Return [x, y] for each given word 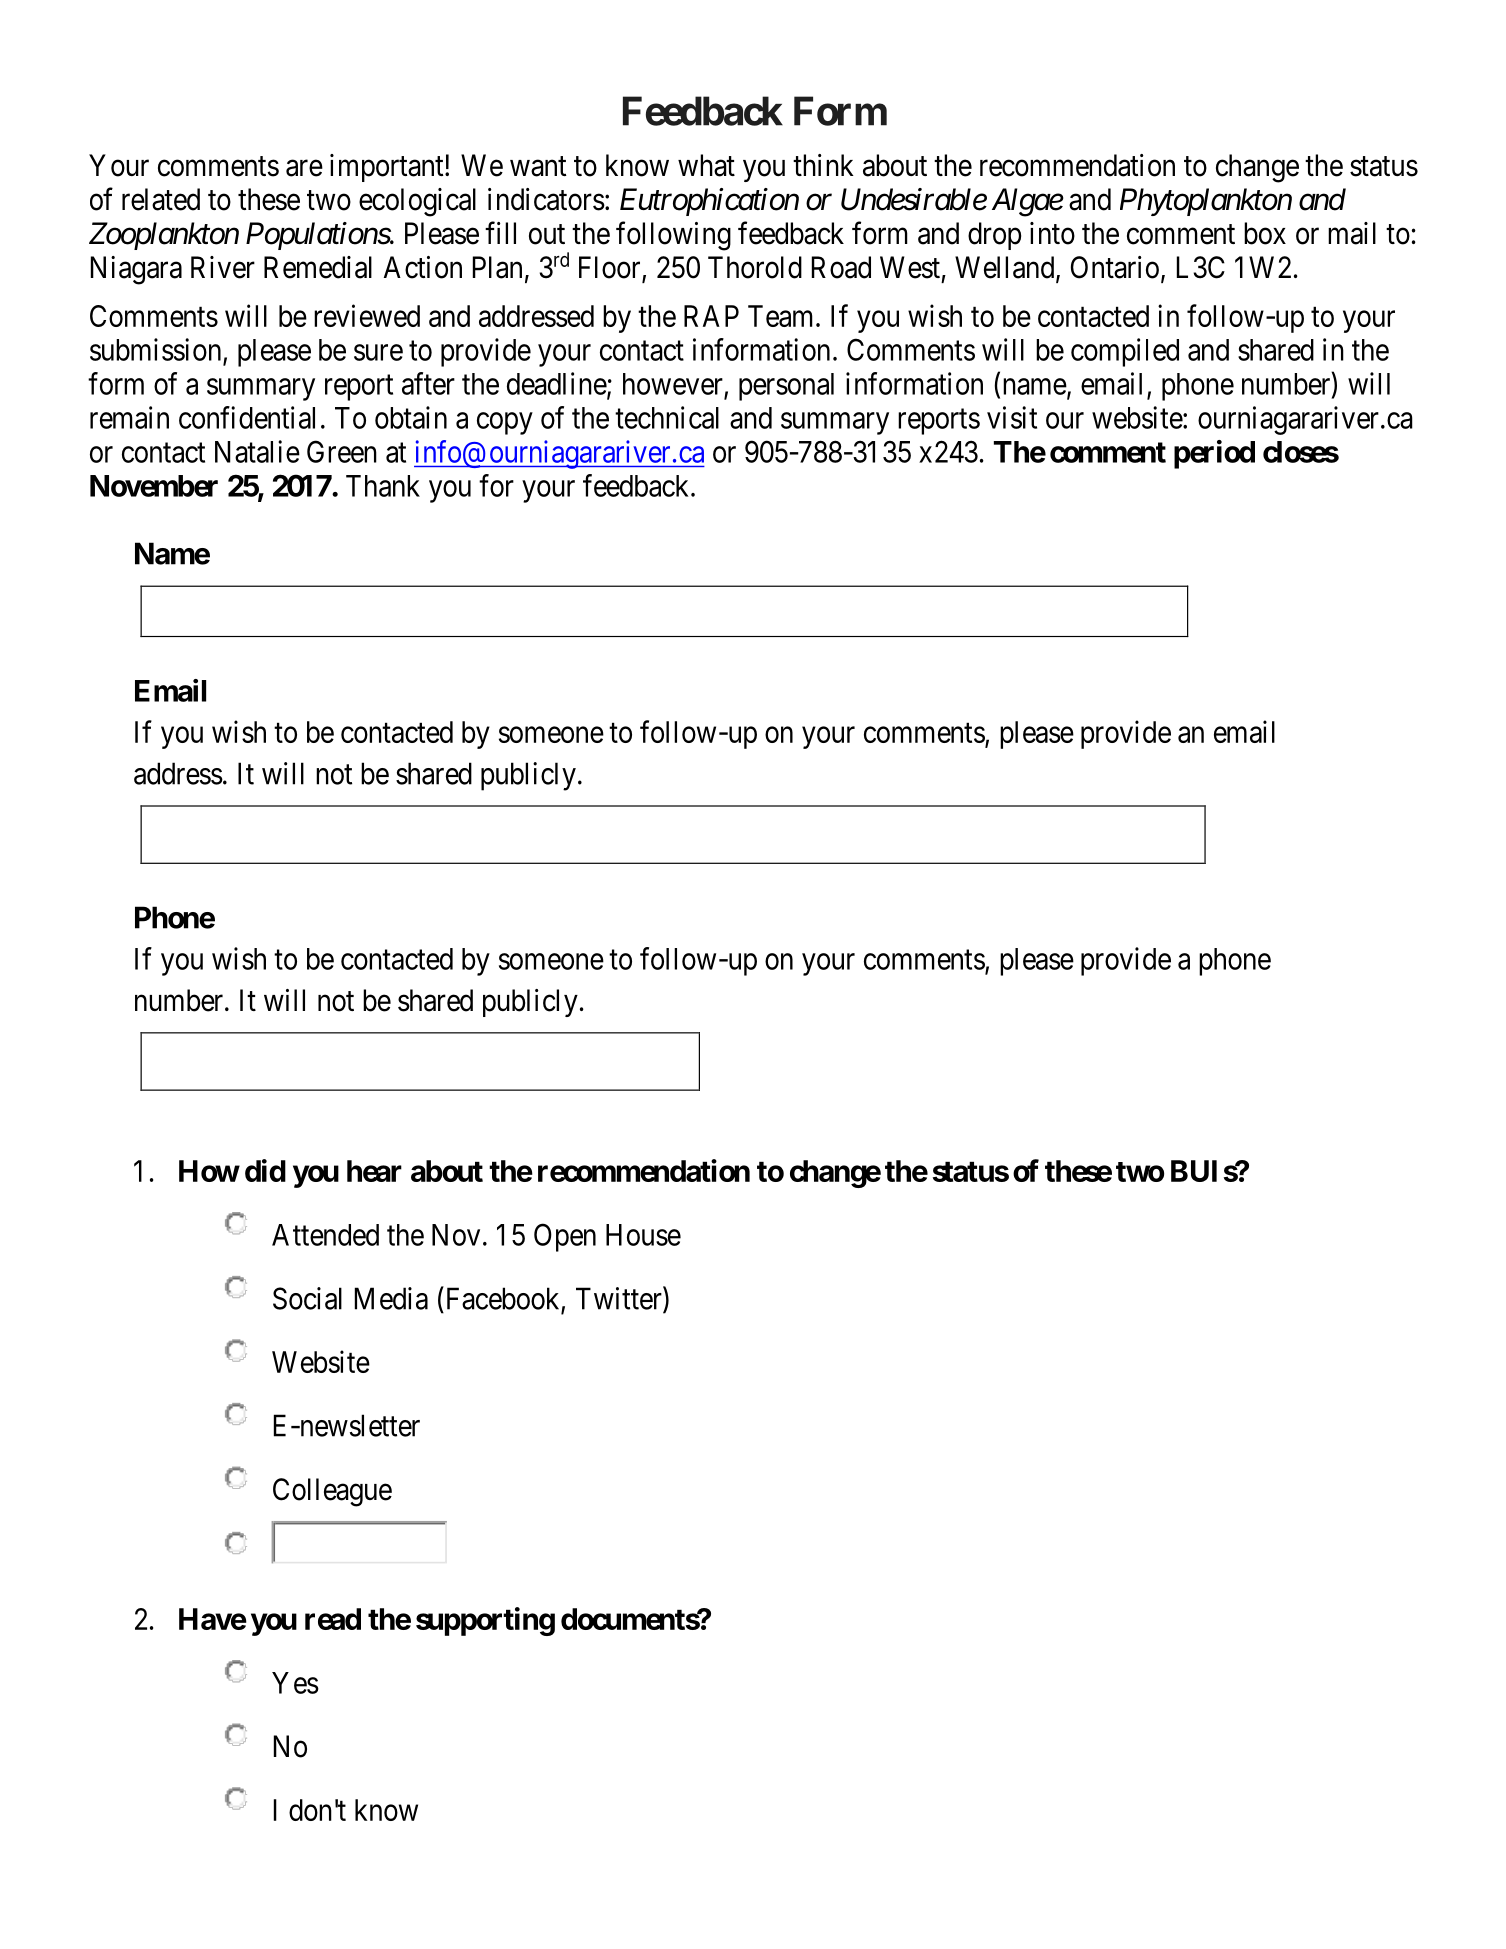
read [333, 1619]
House [643, 1235]
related [161, 199]
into [1052, 233]
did [265, 1170]
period [1214, 454]
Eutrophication [709, 202]
